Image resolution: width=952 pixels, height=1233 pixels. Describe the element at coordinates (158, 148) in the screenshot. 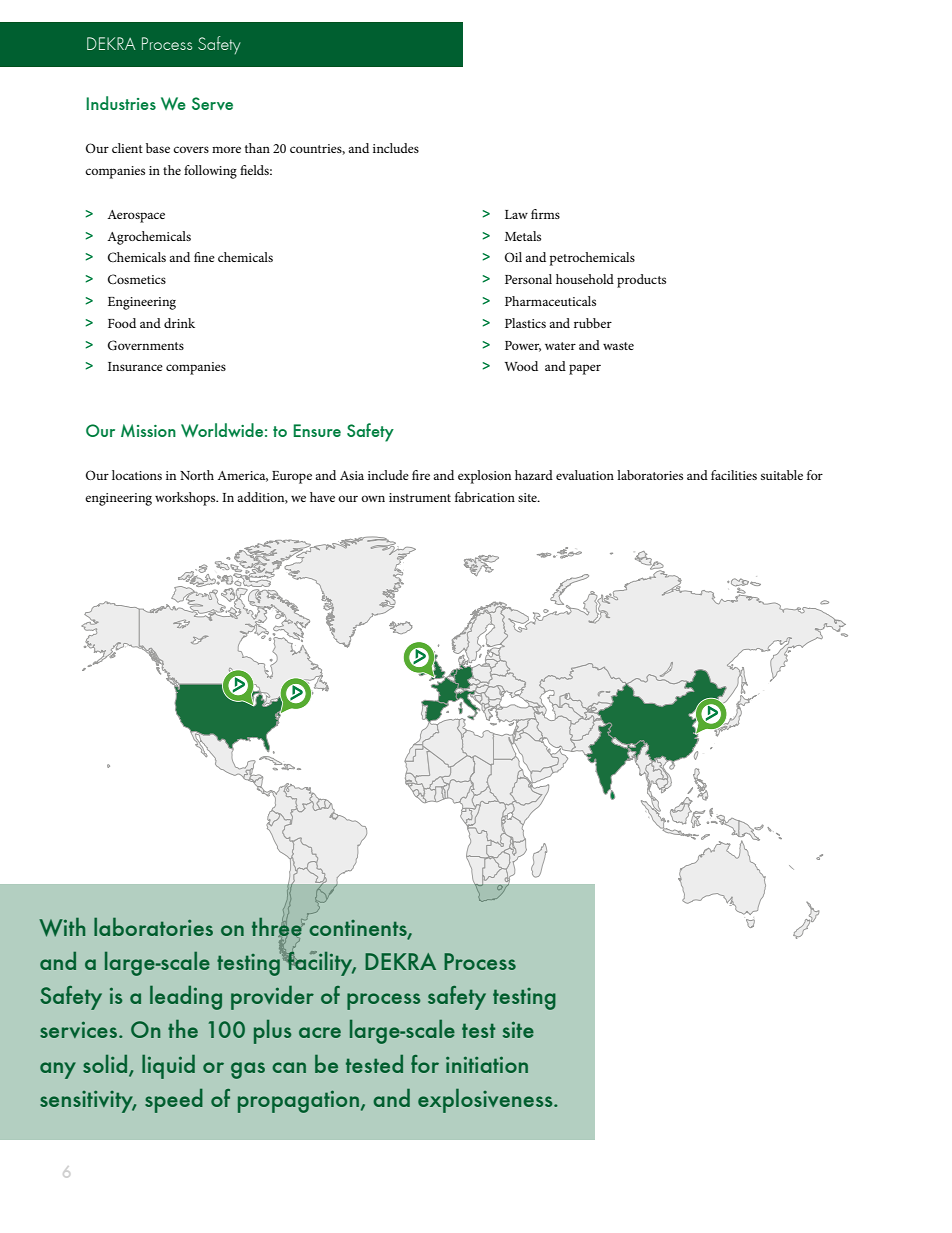

I see `base` at that location.
